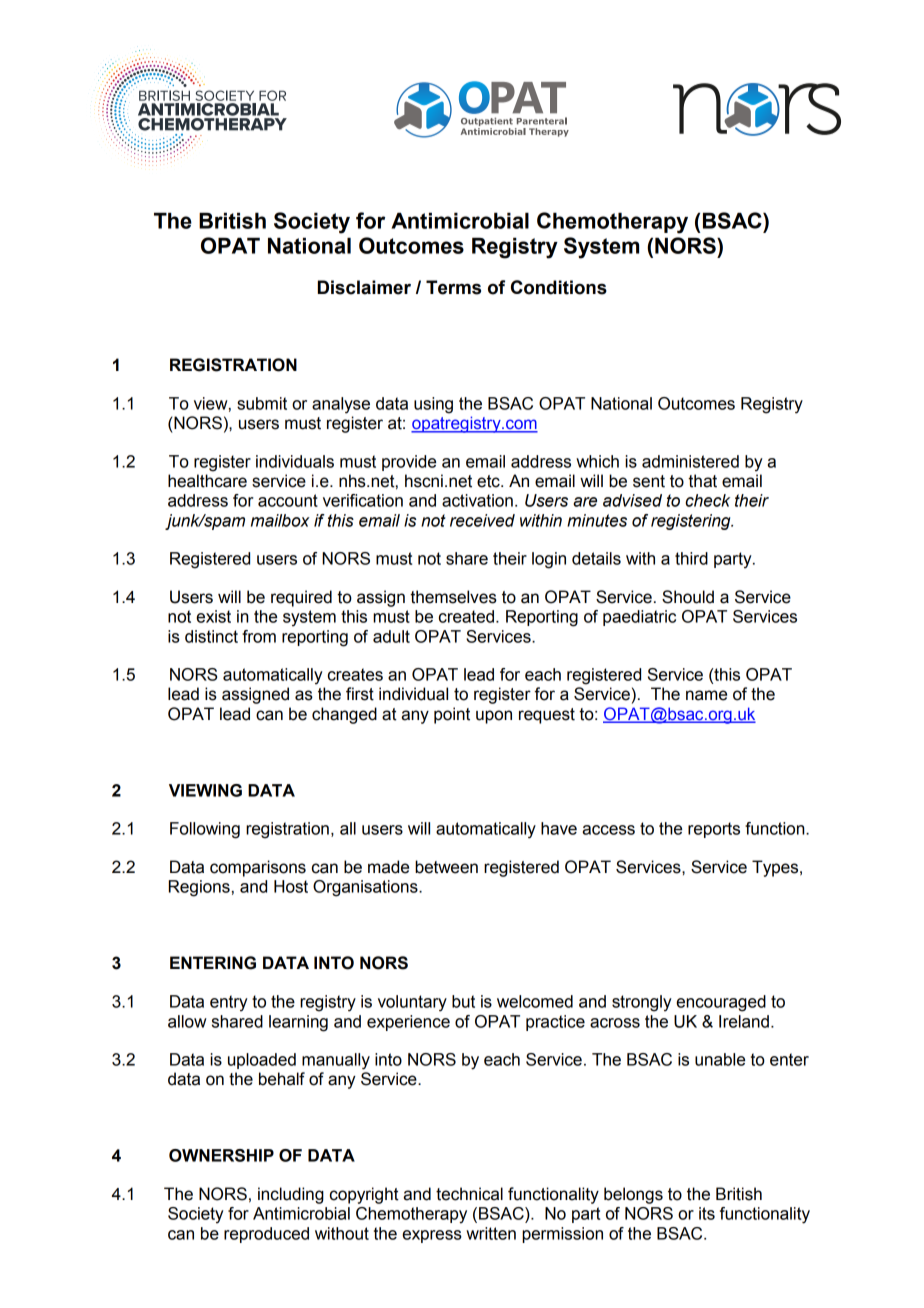 This screenshot has height=1308, width=924. I want to click on received, so click(482, 520).
